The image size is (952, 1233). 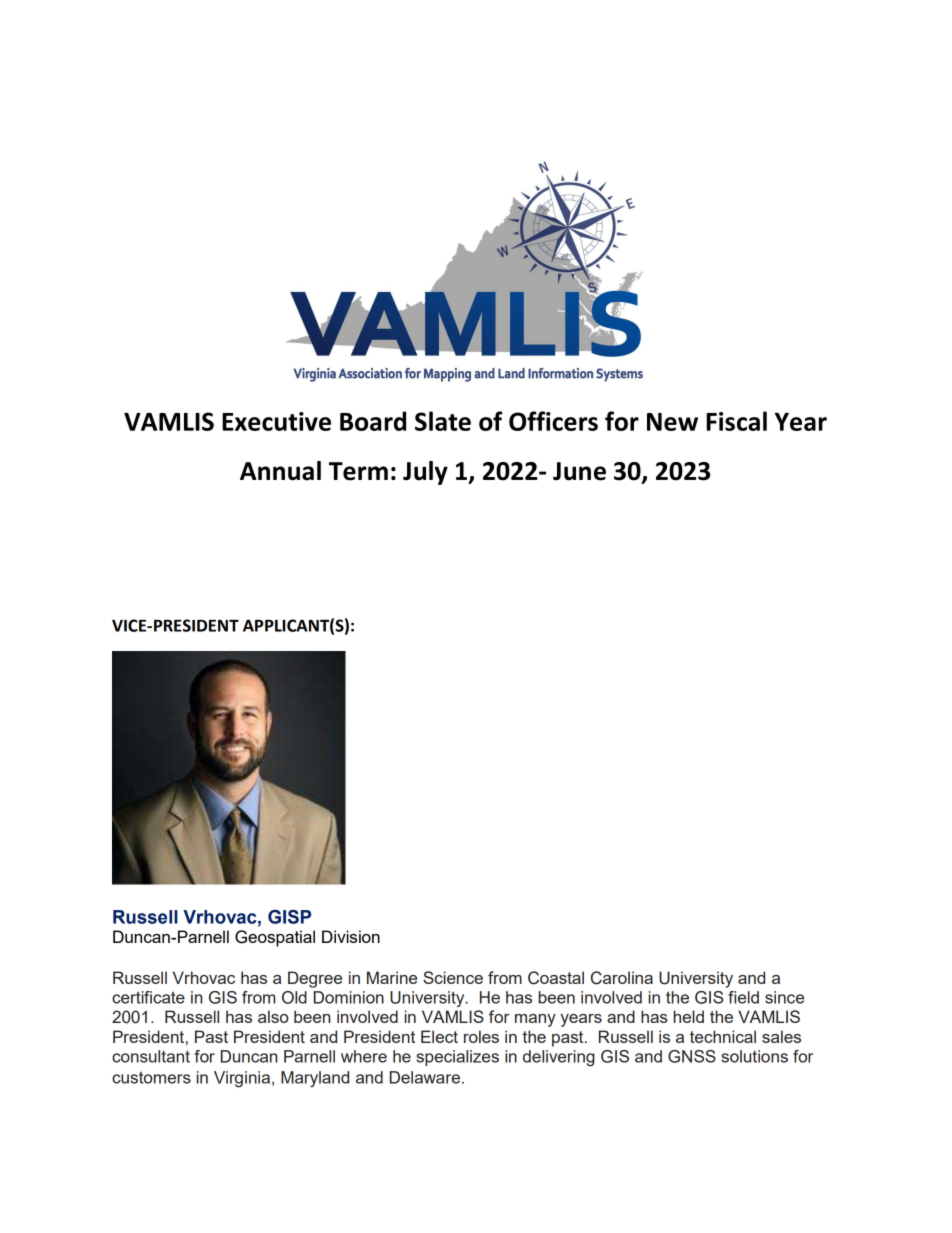 I want to click on Fiscal, so click(x=736, y=421).
